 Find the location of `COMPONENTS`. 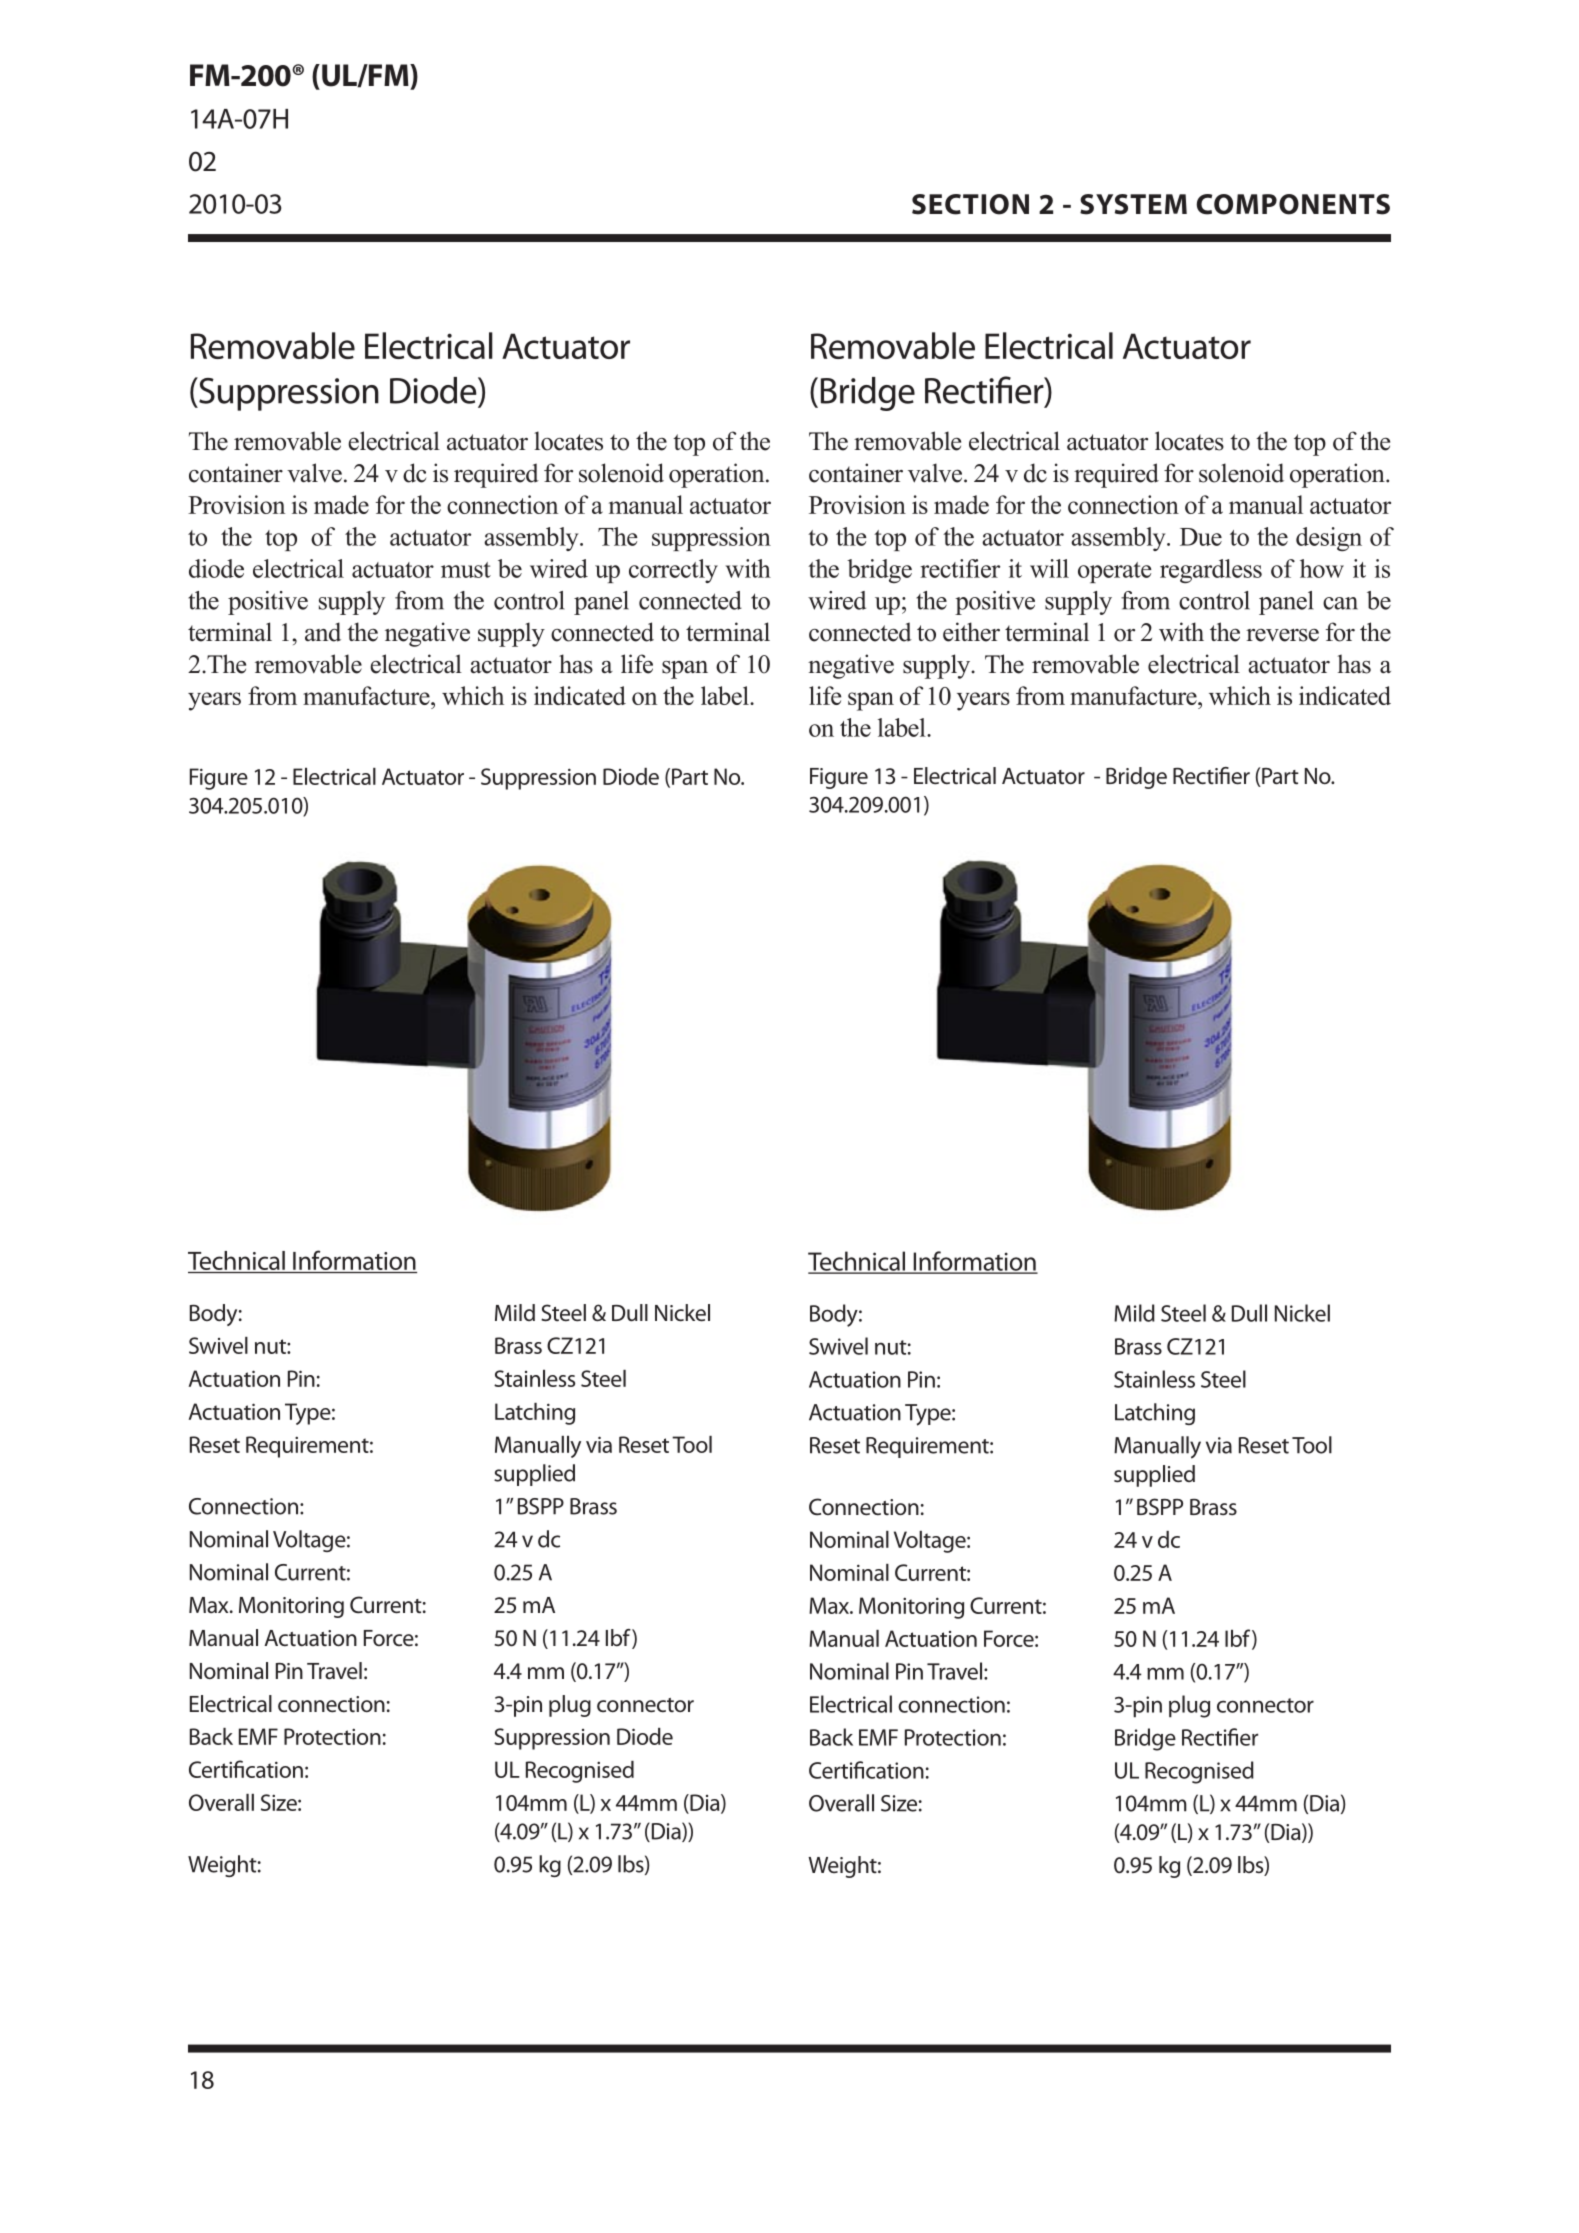

COMPONENTS is located at coordinates (1293, 204).
